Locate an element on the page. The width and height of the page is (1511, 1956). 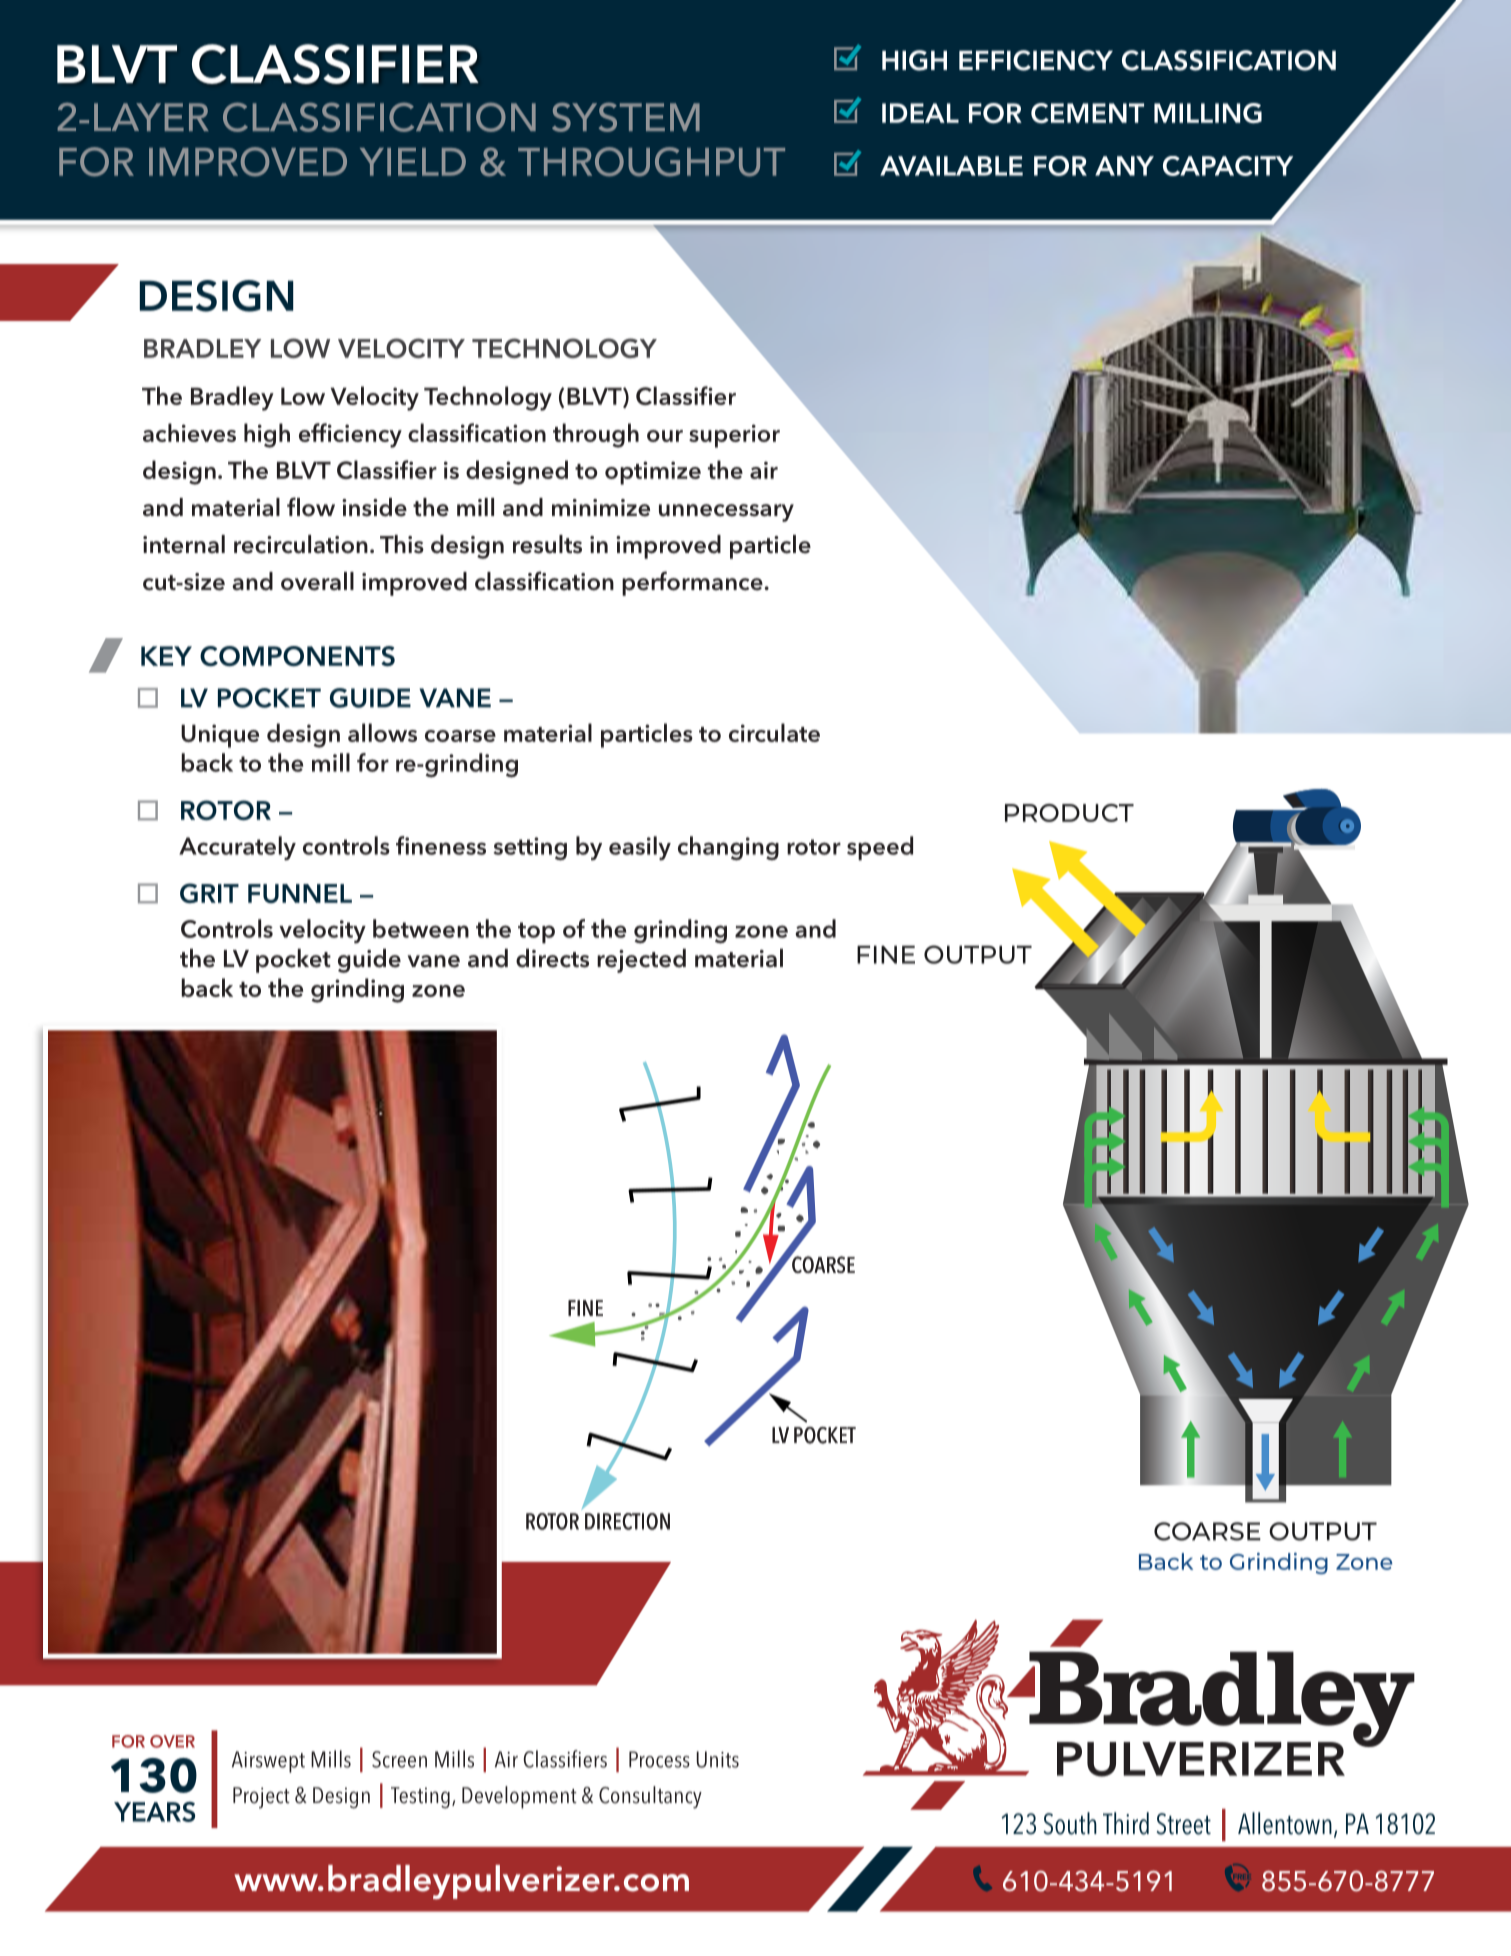
Project is located at coordinates (261, 1798).
